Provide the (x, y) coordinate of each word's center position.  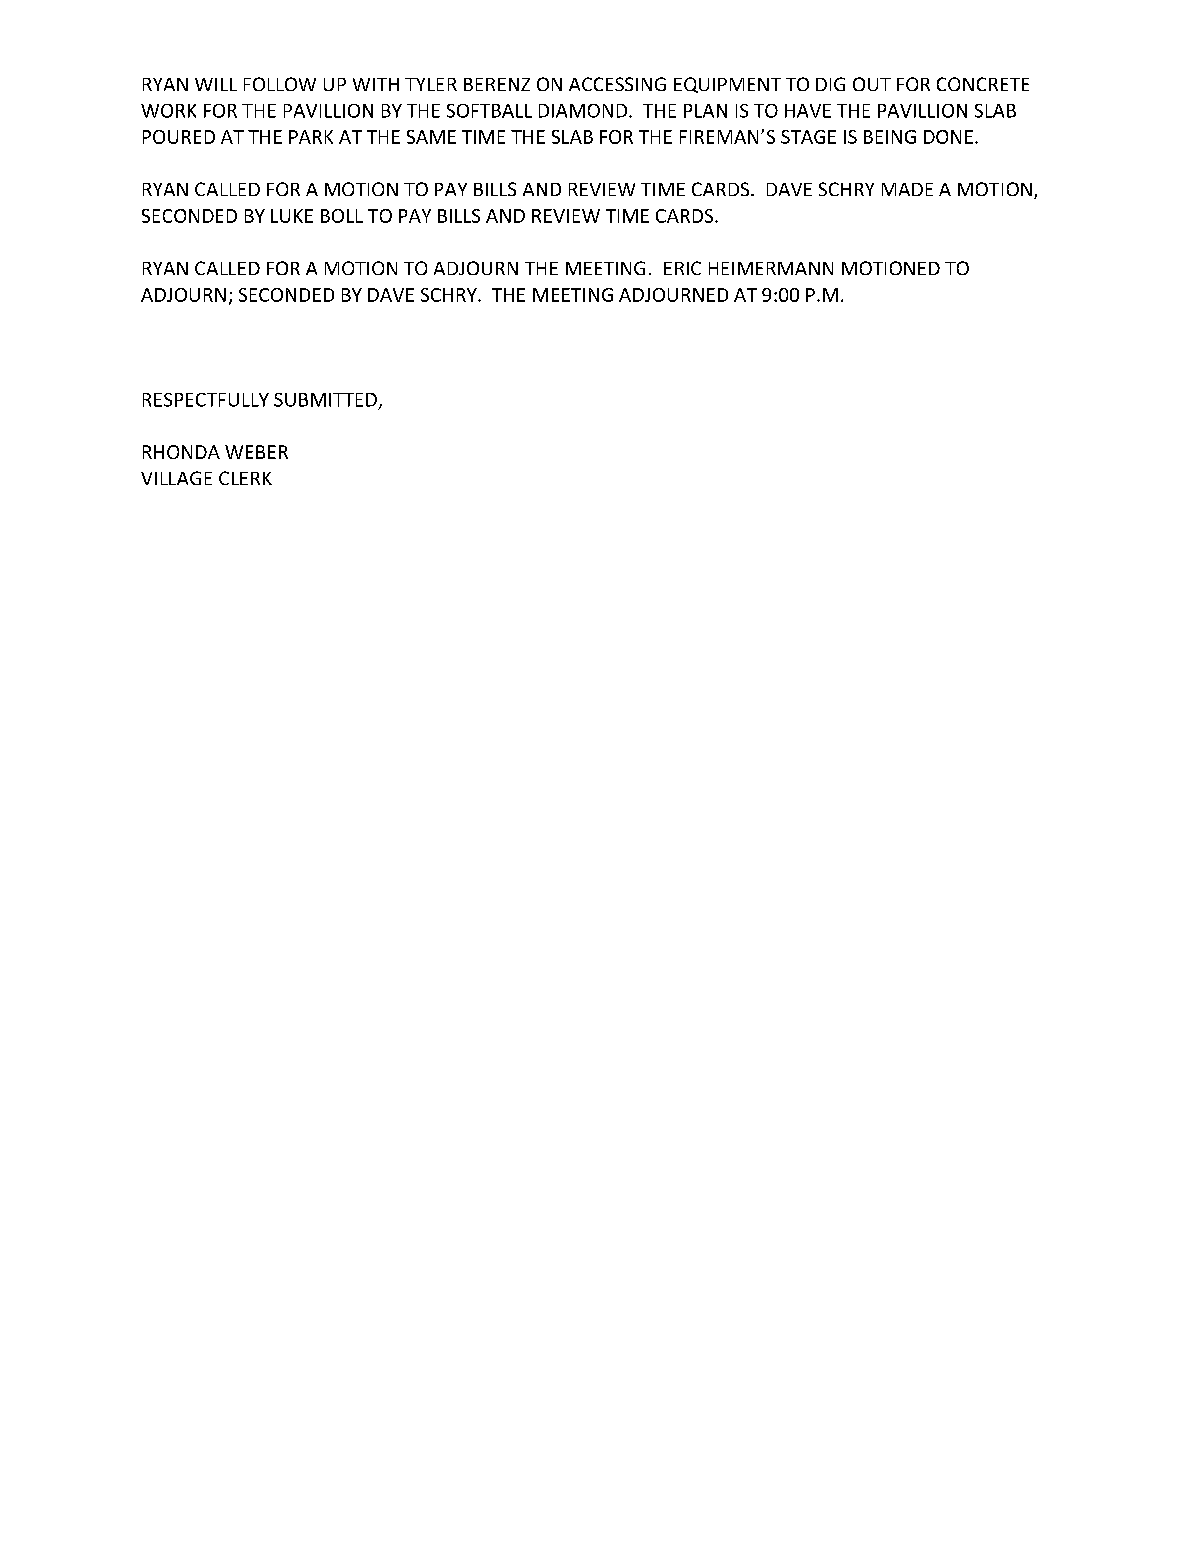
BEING (890, 137)
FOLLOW (280, 84)
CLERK (245, 478)
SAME (431, 137)
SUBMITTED (325, 400)
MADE (907, 189)
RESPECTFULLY (206, 400)
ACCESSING (617, 84)
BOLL (342, 216)
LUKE (292, 216)
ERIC (682, 268)
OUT (872, 84)
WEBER (256, 452)
